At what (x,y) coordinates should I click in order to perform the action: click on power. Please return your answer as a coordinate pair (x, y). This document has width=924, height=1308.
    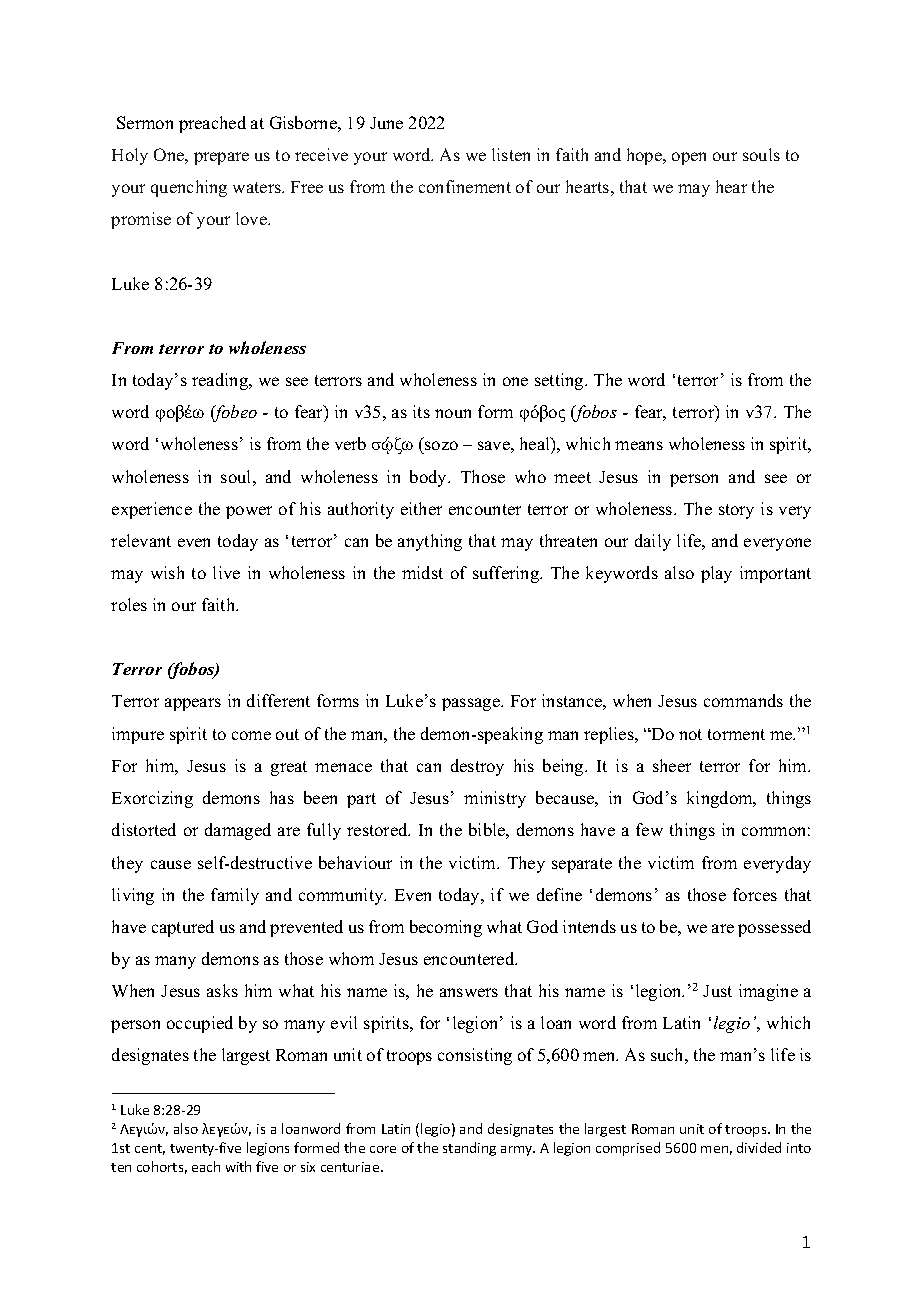
    Looking at the image, I should click on (249, 512).
